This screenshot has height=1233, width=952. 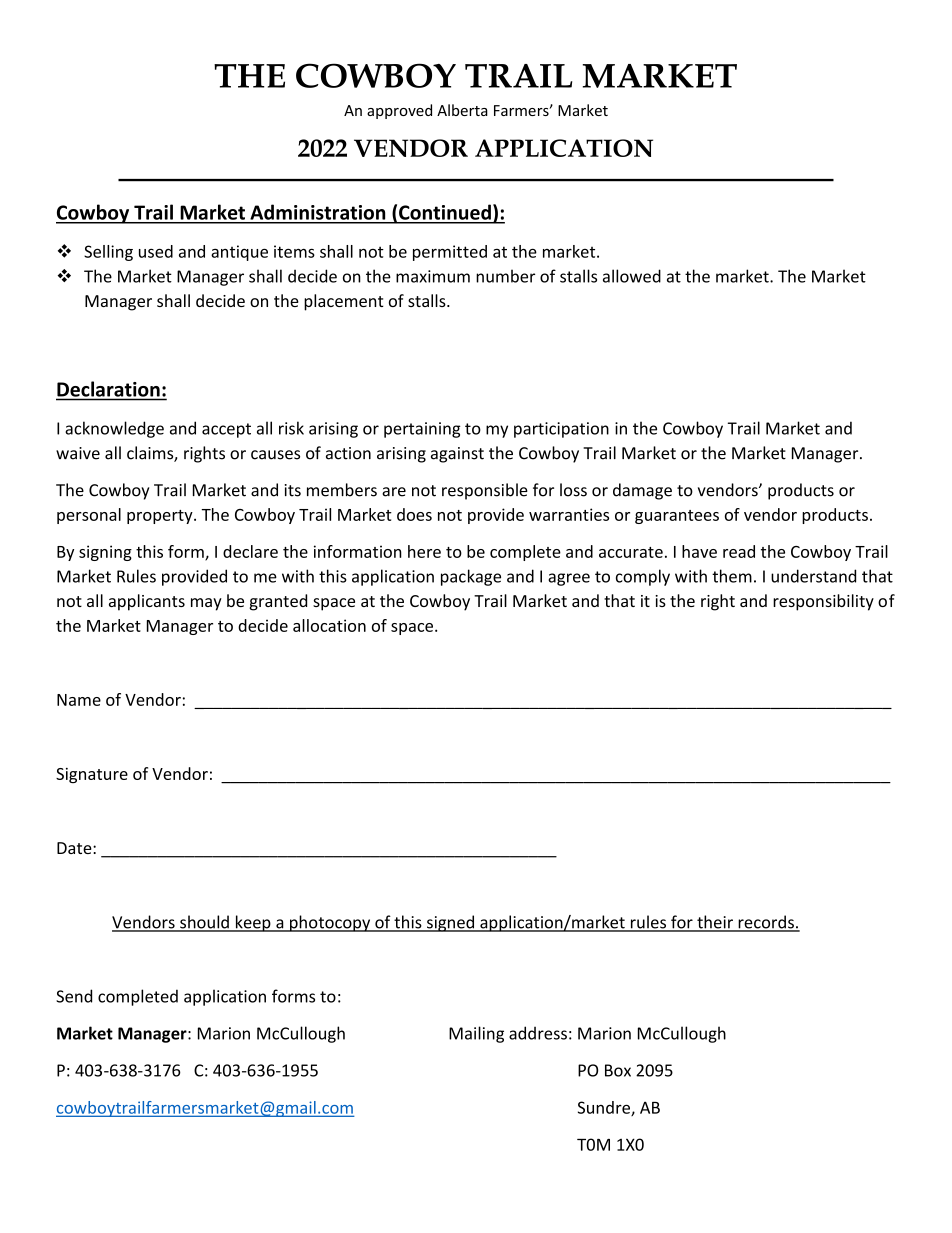 I want to click on applicants, so click(x=147, y=602).
